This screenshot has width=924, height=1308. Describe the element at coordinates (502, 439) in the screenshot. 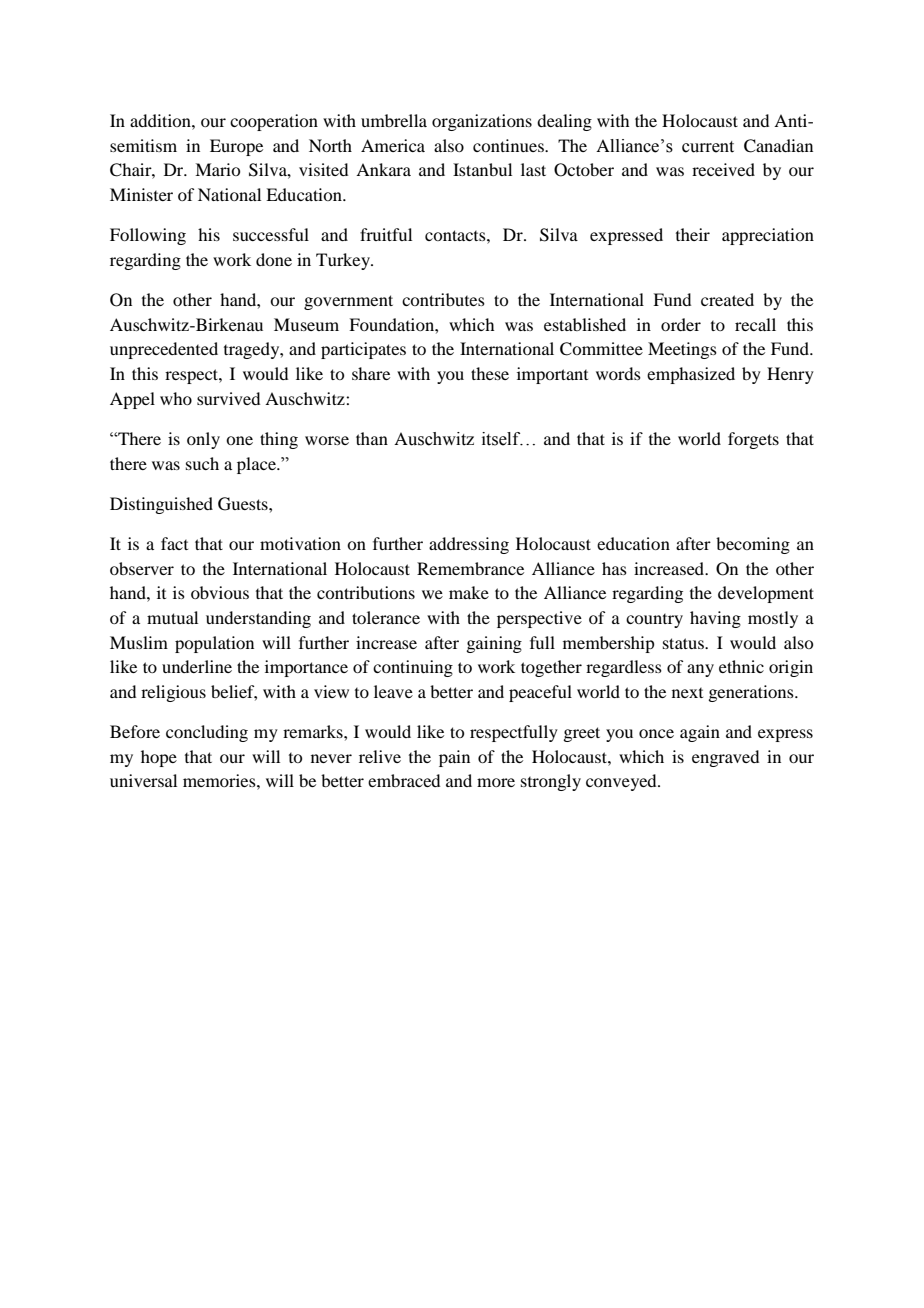

I see `itself` at that location.
